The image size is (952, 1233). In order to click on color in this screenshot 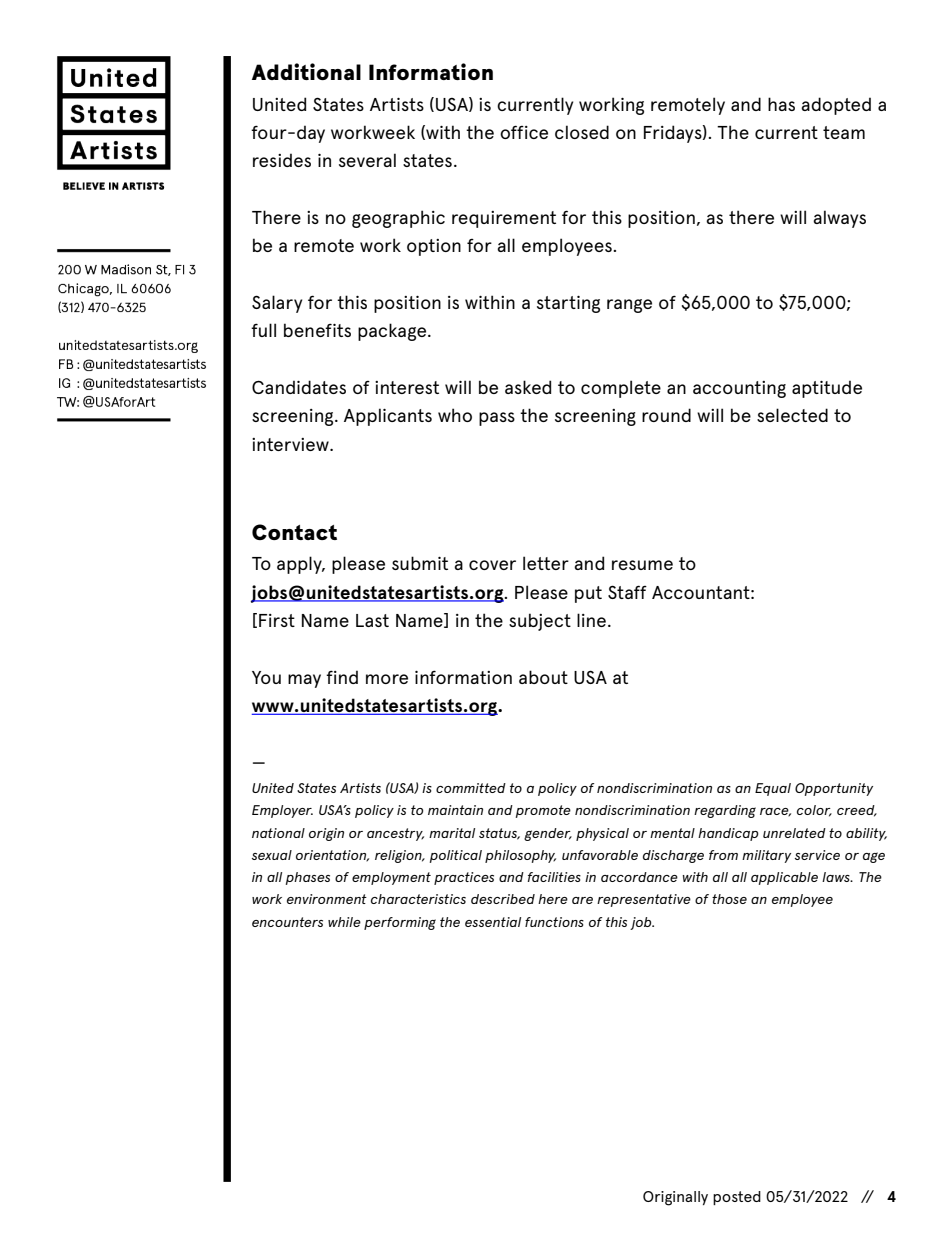, I will do `click(814, 811)`.
